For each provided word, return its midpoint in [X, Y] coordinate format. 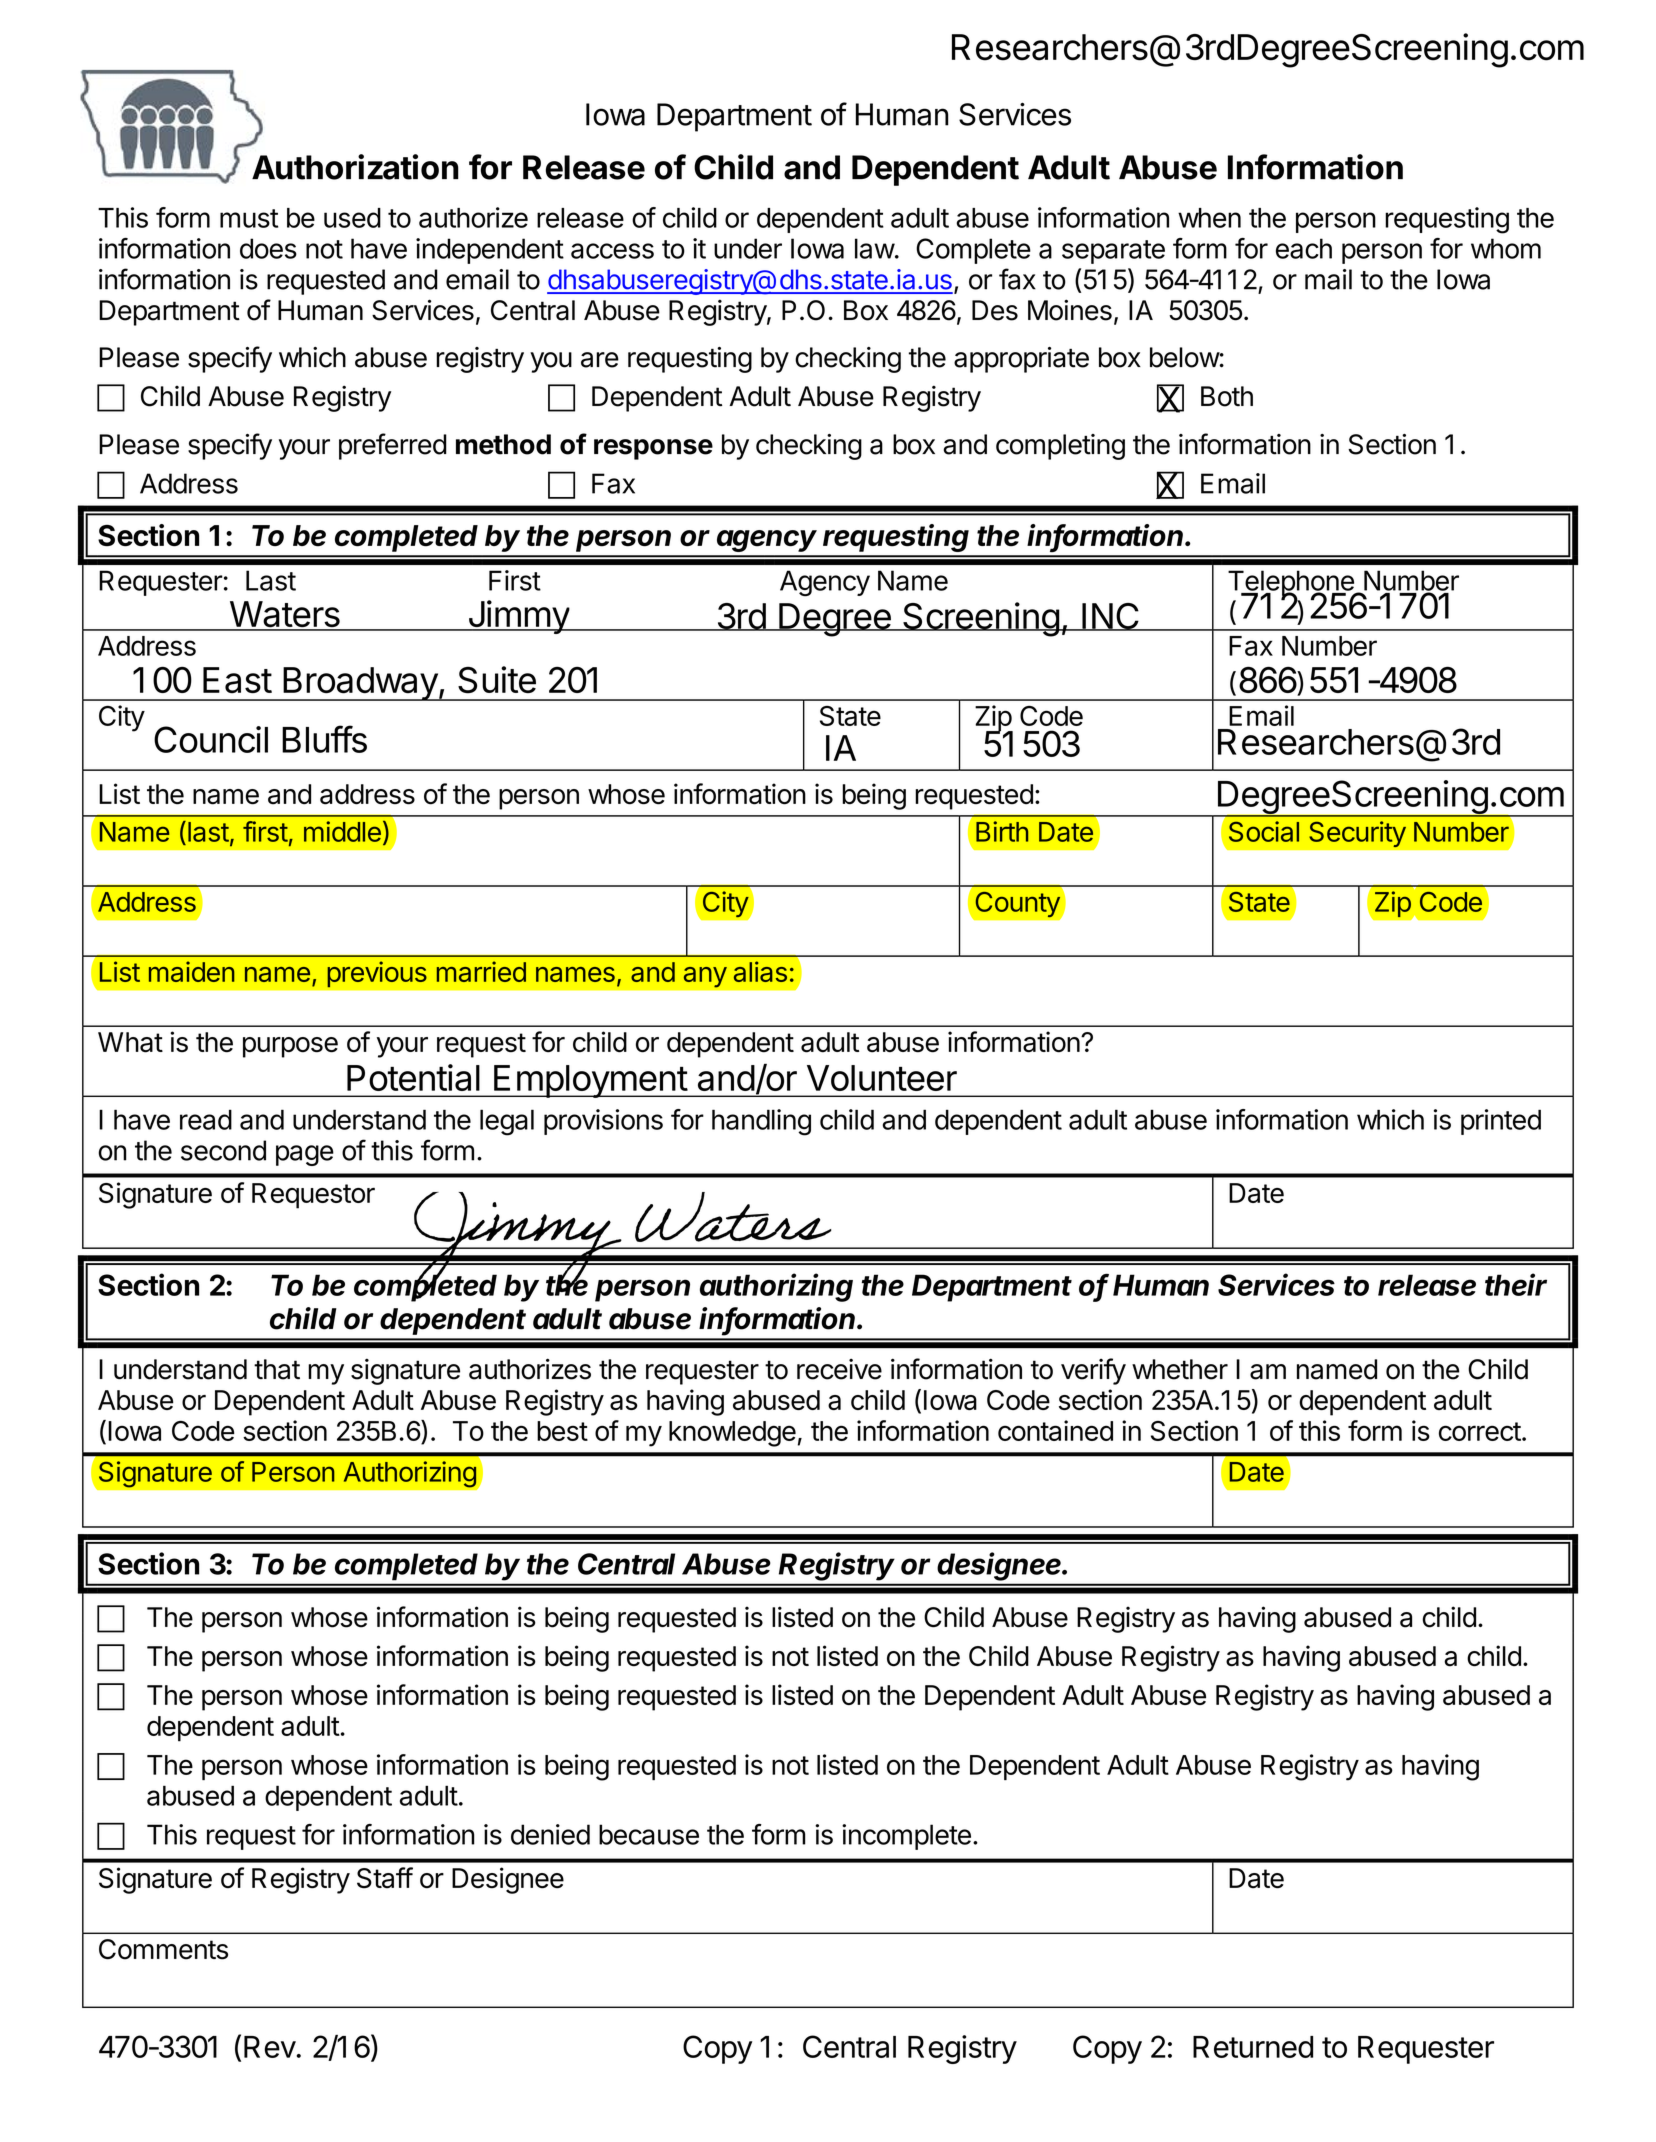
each [1304, 248]
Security [1357, 834]
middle [342, 831]
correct [1480, 1431]
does [268, 248]
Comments [163, 1949]
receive [839, 1369]
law [875, 248]
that [277, 1369]
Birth [1002, 831]
